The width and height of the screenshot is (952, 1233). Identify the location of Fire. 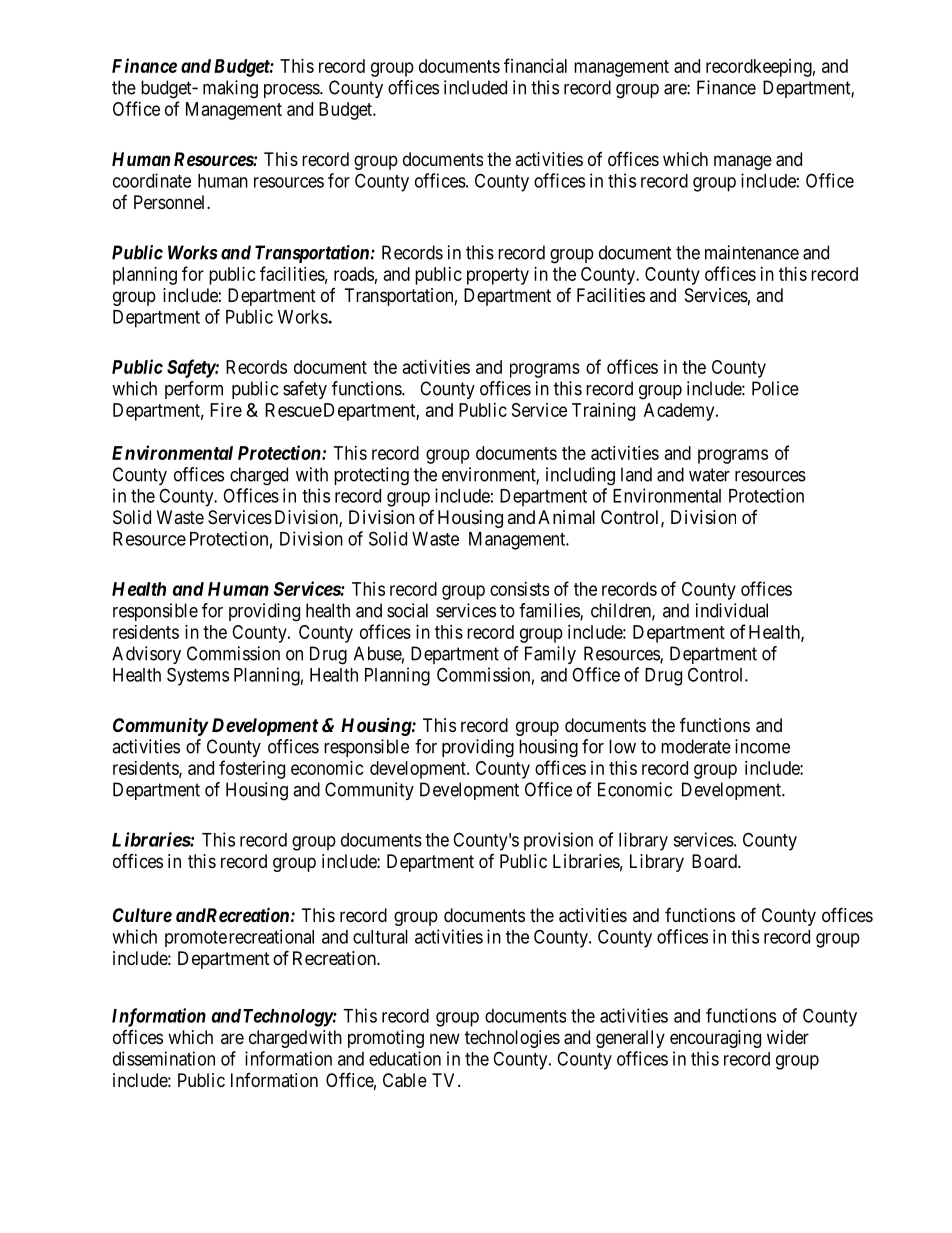
(226, 410).
